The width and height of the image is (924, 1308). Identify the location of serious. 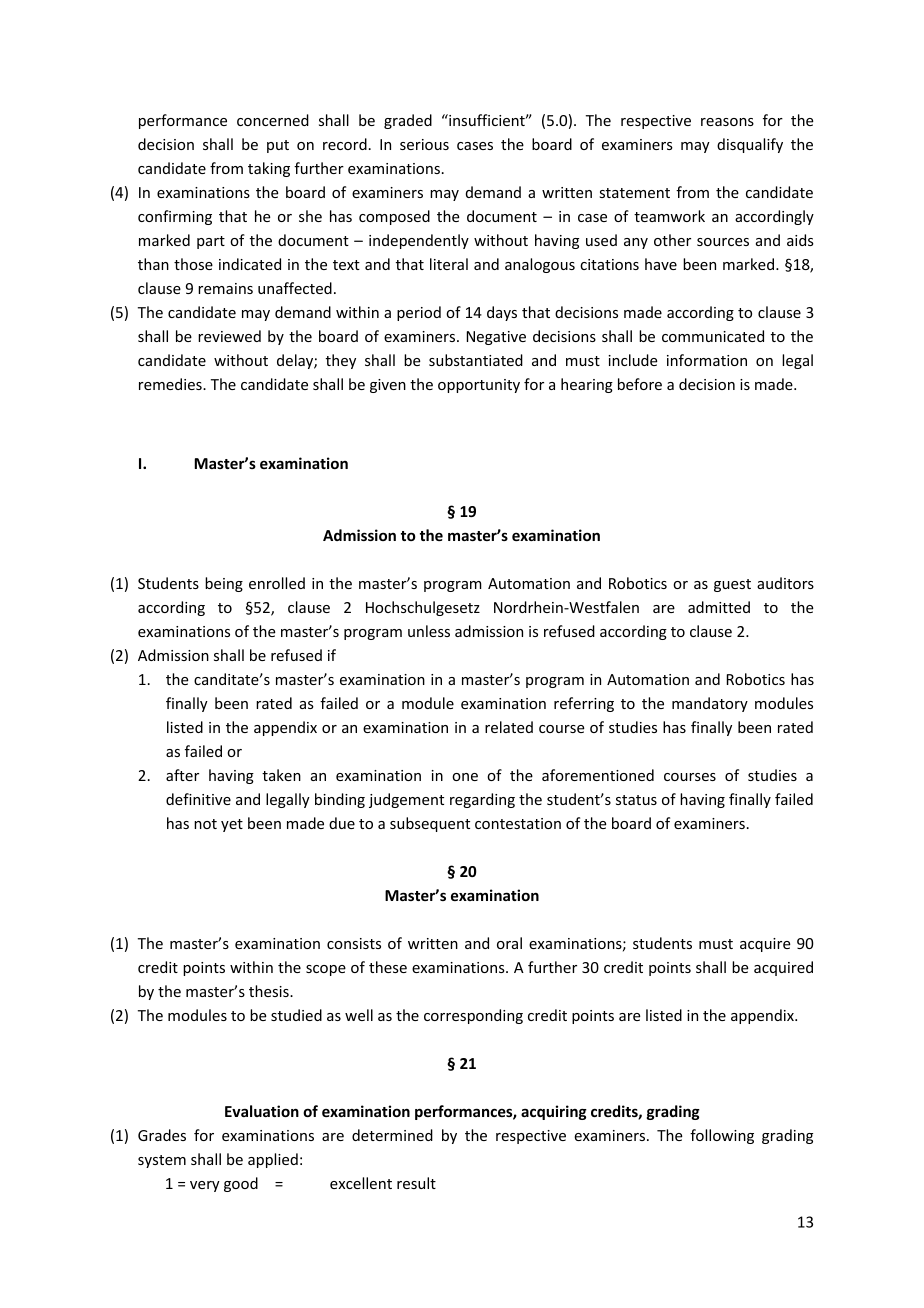
(424, 144).
